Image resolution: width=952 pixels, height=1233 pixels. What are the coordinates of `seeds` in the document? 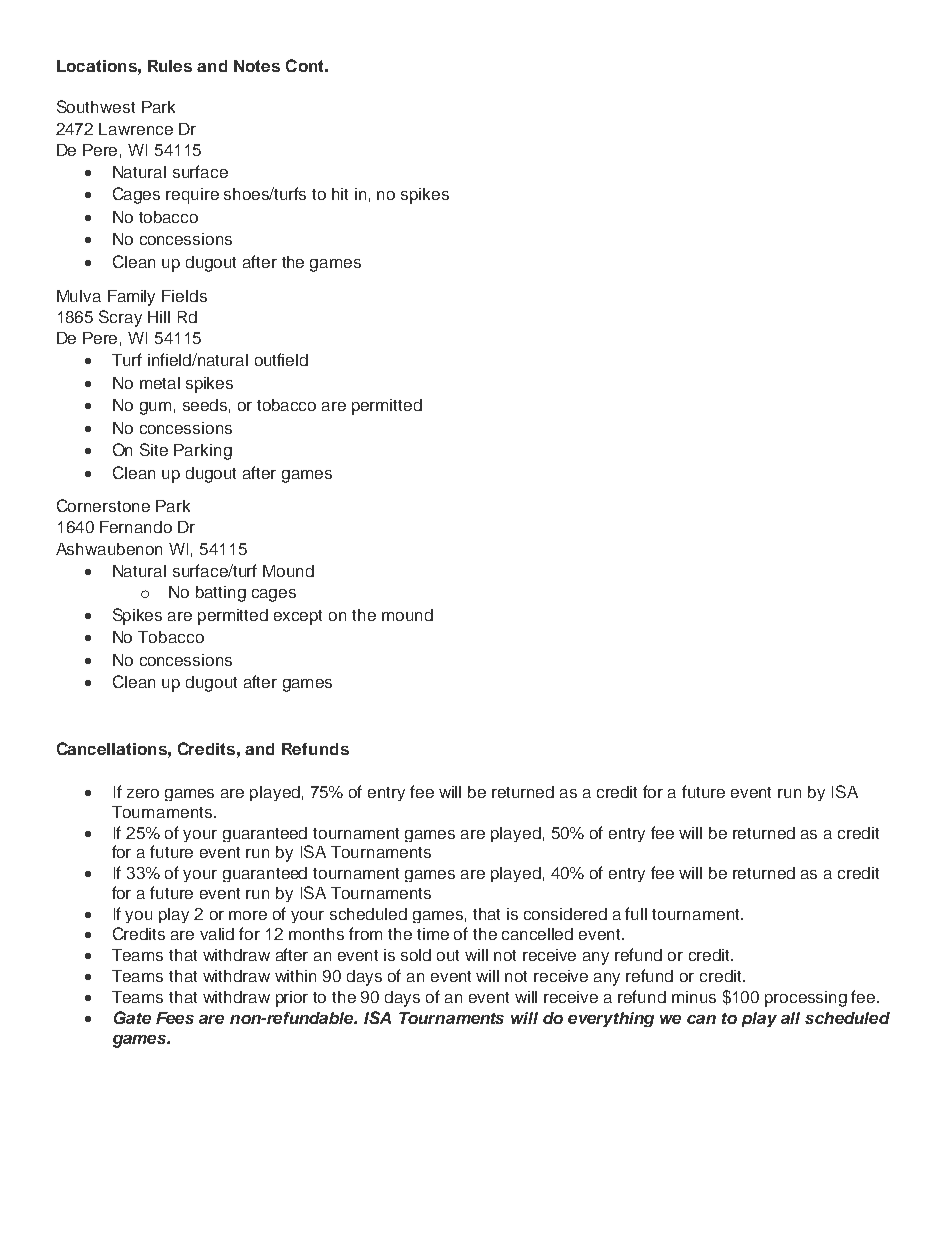 It's located at (205, 405).
